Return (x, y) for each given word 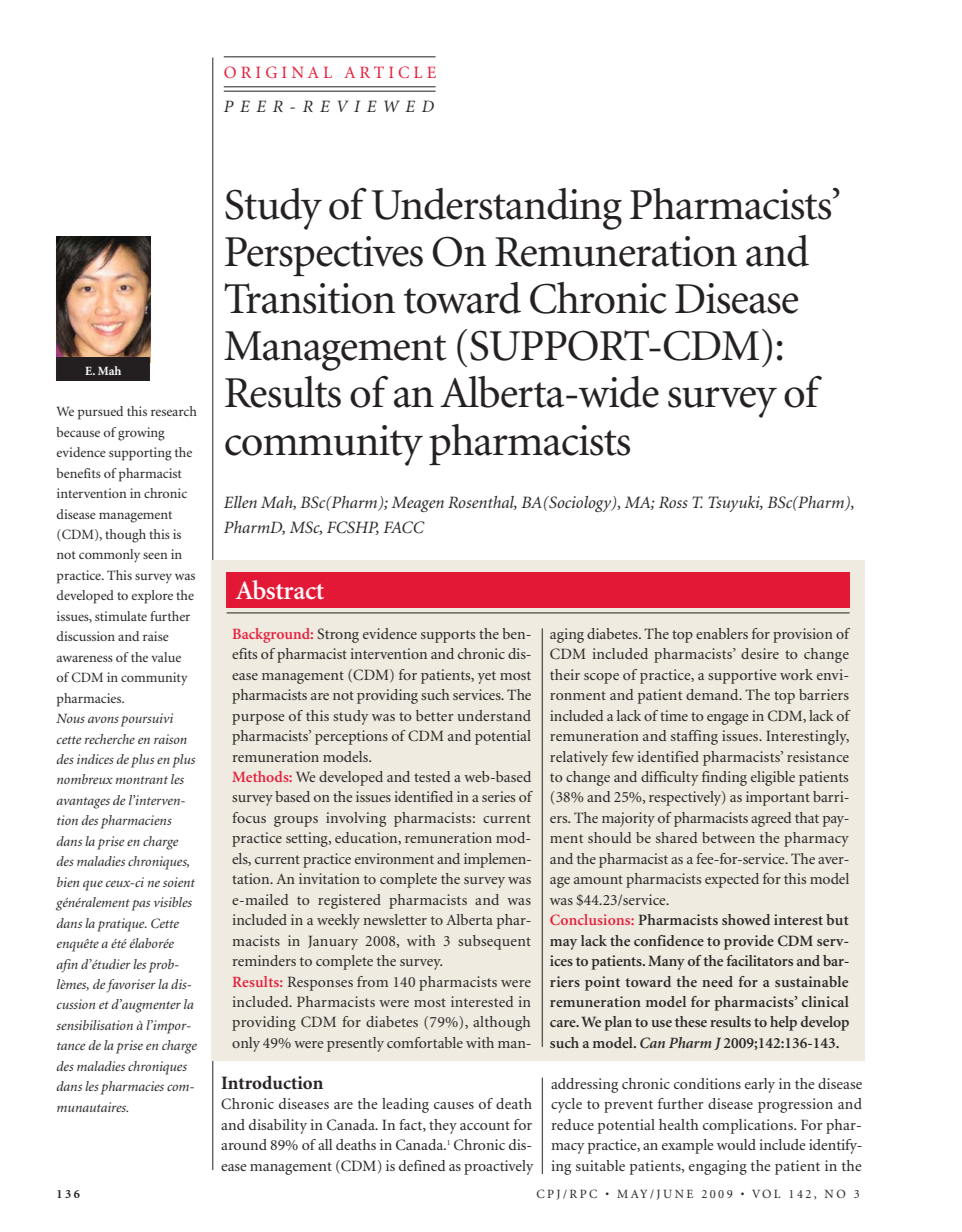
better (434, 715)
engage (727, 719)
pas (141, 905)
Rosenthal (482, 503)
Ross (673, 502)
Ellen (240, 502)
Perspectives (324, 256)
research (174, 411)
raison (170, 739)
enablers (722, 633)
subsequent (494, 942)
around (244, 1144)
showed (746, 919)
